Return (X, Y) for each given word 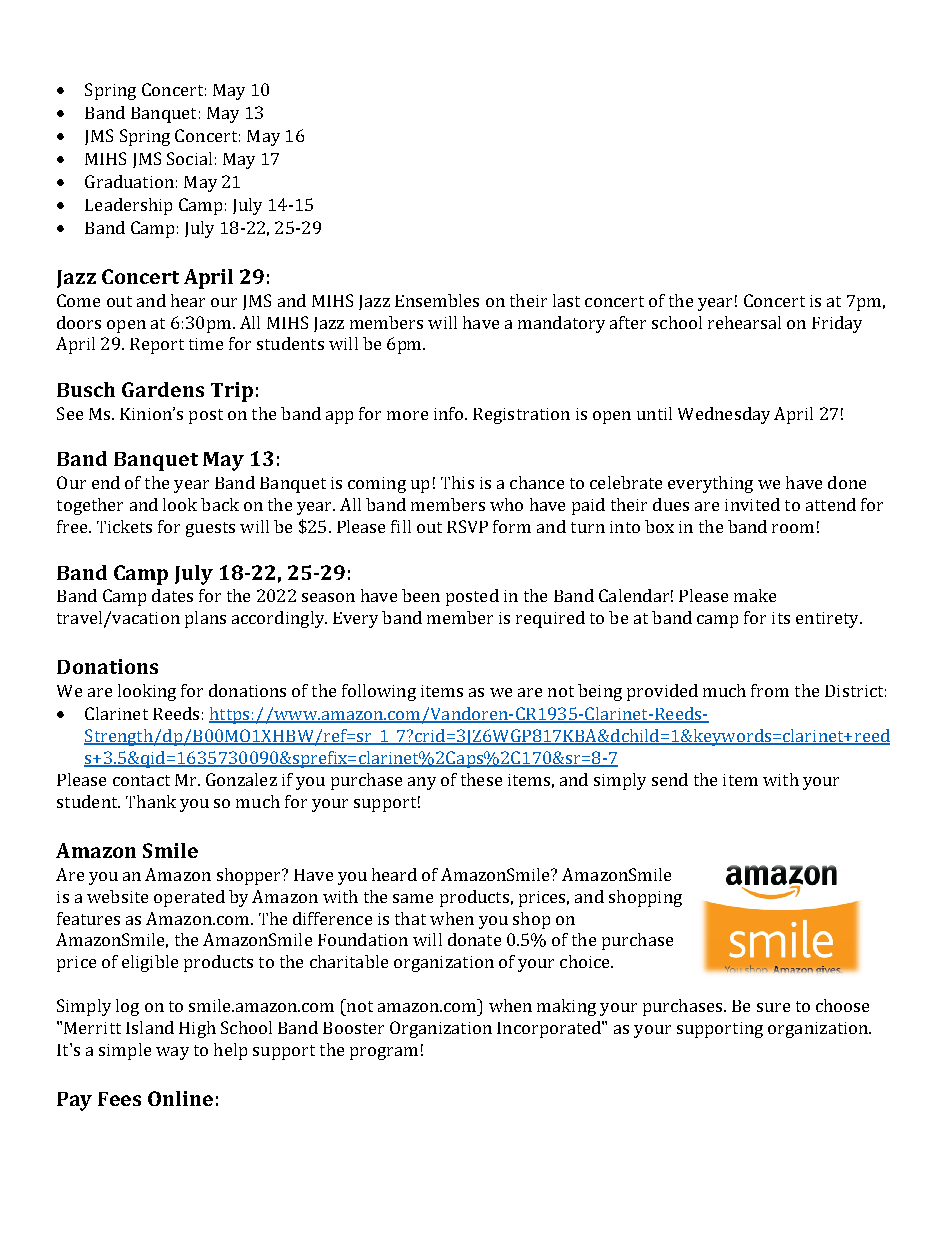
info (450, 413)
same (413, 898)
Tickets (124, 526)
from (770, 690)
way (172, 1053)
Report (157, 346)
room (793, 528)
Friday (837, 324)
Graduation (129, 181)
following (379, 692)
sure (773, 1007)
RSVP (467, 526)
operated (189, 898)
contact (141, 780)
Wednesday (724, 415)
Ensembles (437, 300)
